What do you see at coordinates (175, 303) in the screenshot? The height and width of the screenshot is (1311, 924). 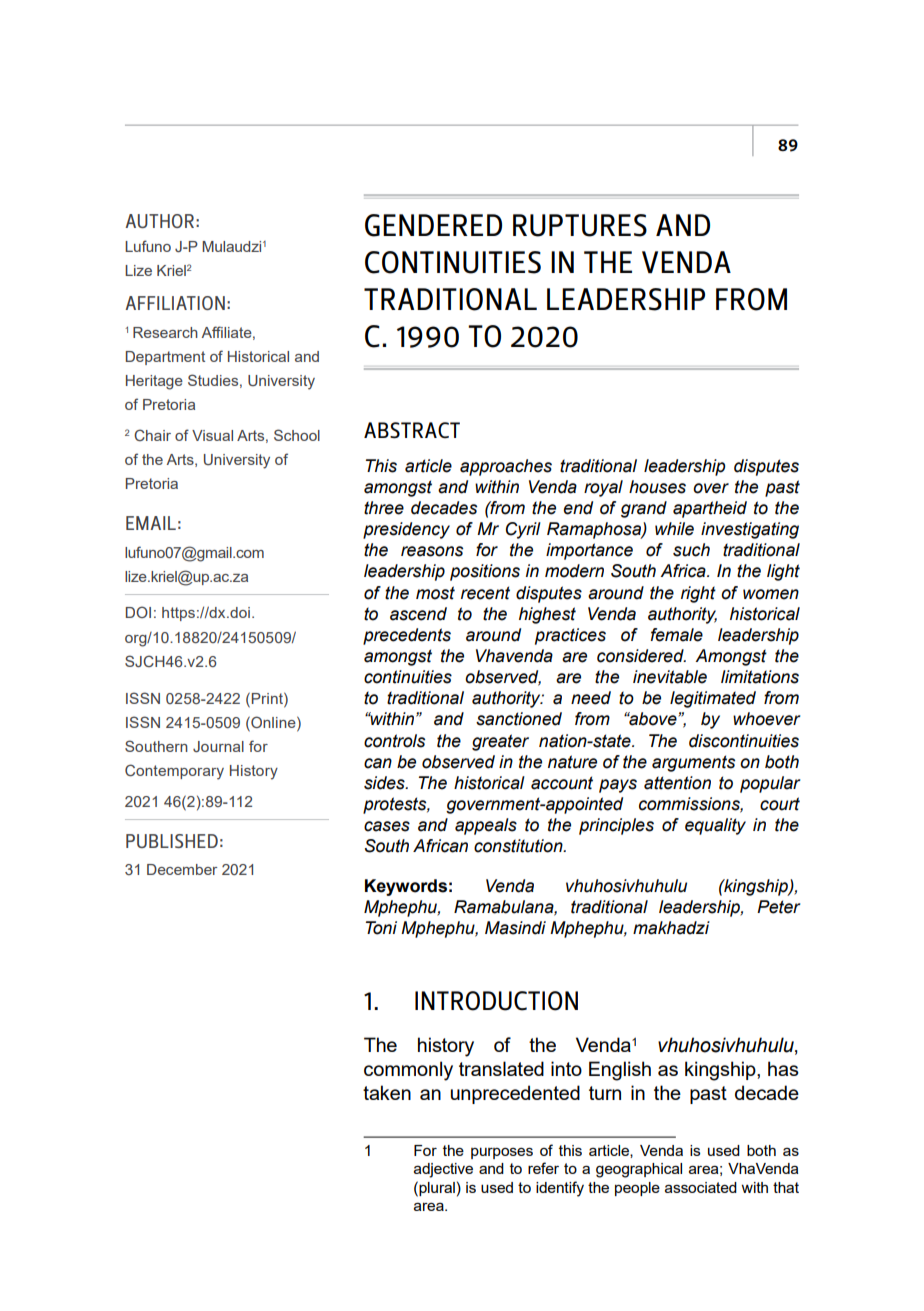 I see `AFFILIATION` at bounding box center [175, 303].
